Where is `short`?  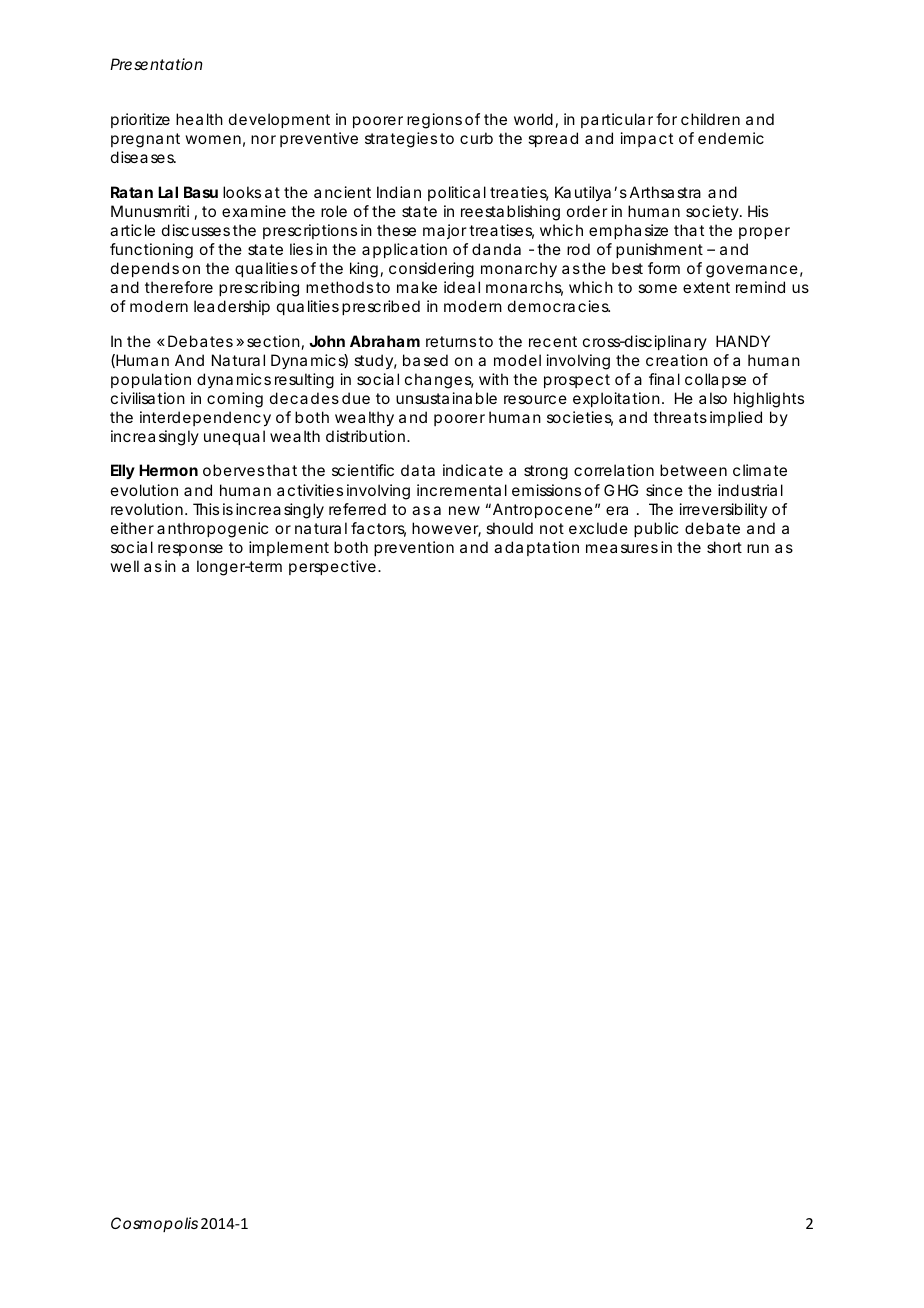 short is located at coordinates (724, 547).
